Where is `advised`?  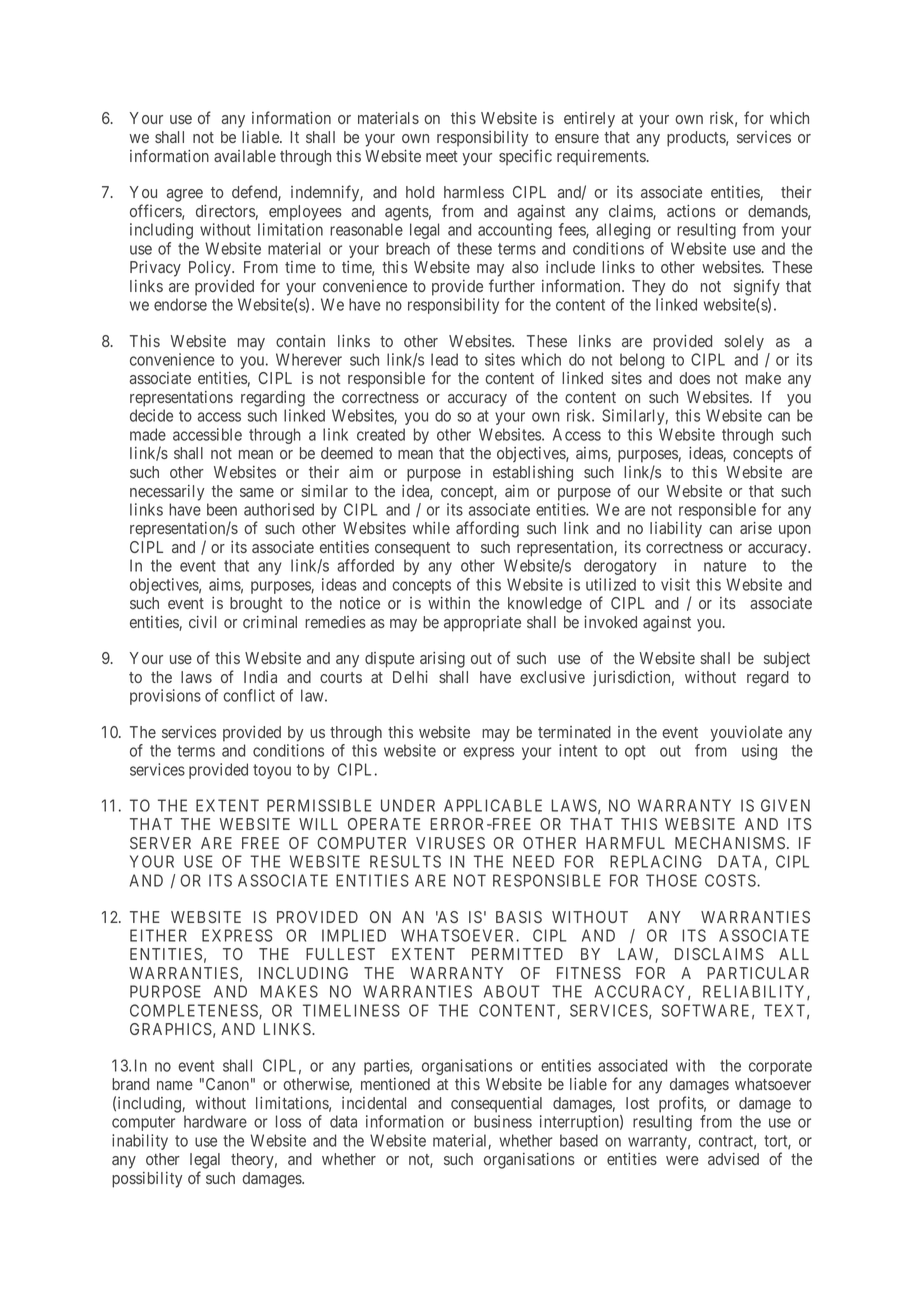
advised is located at coordinates (733, 1159).
